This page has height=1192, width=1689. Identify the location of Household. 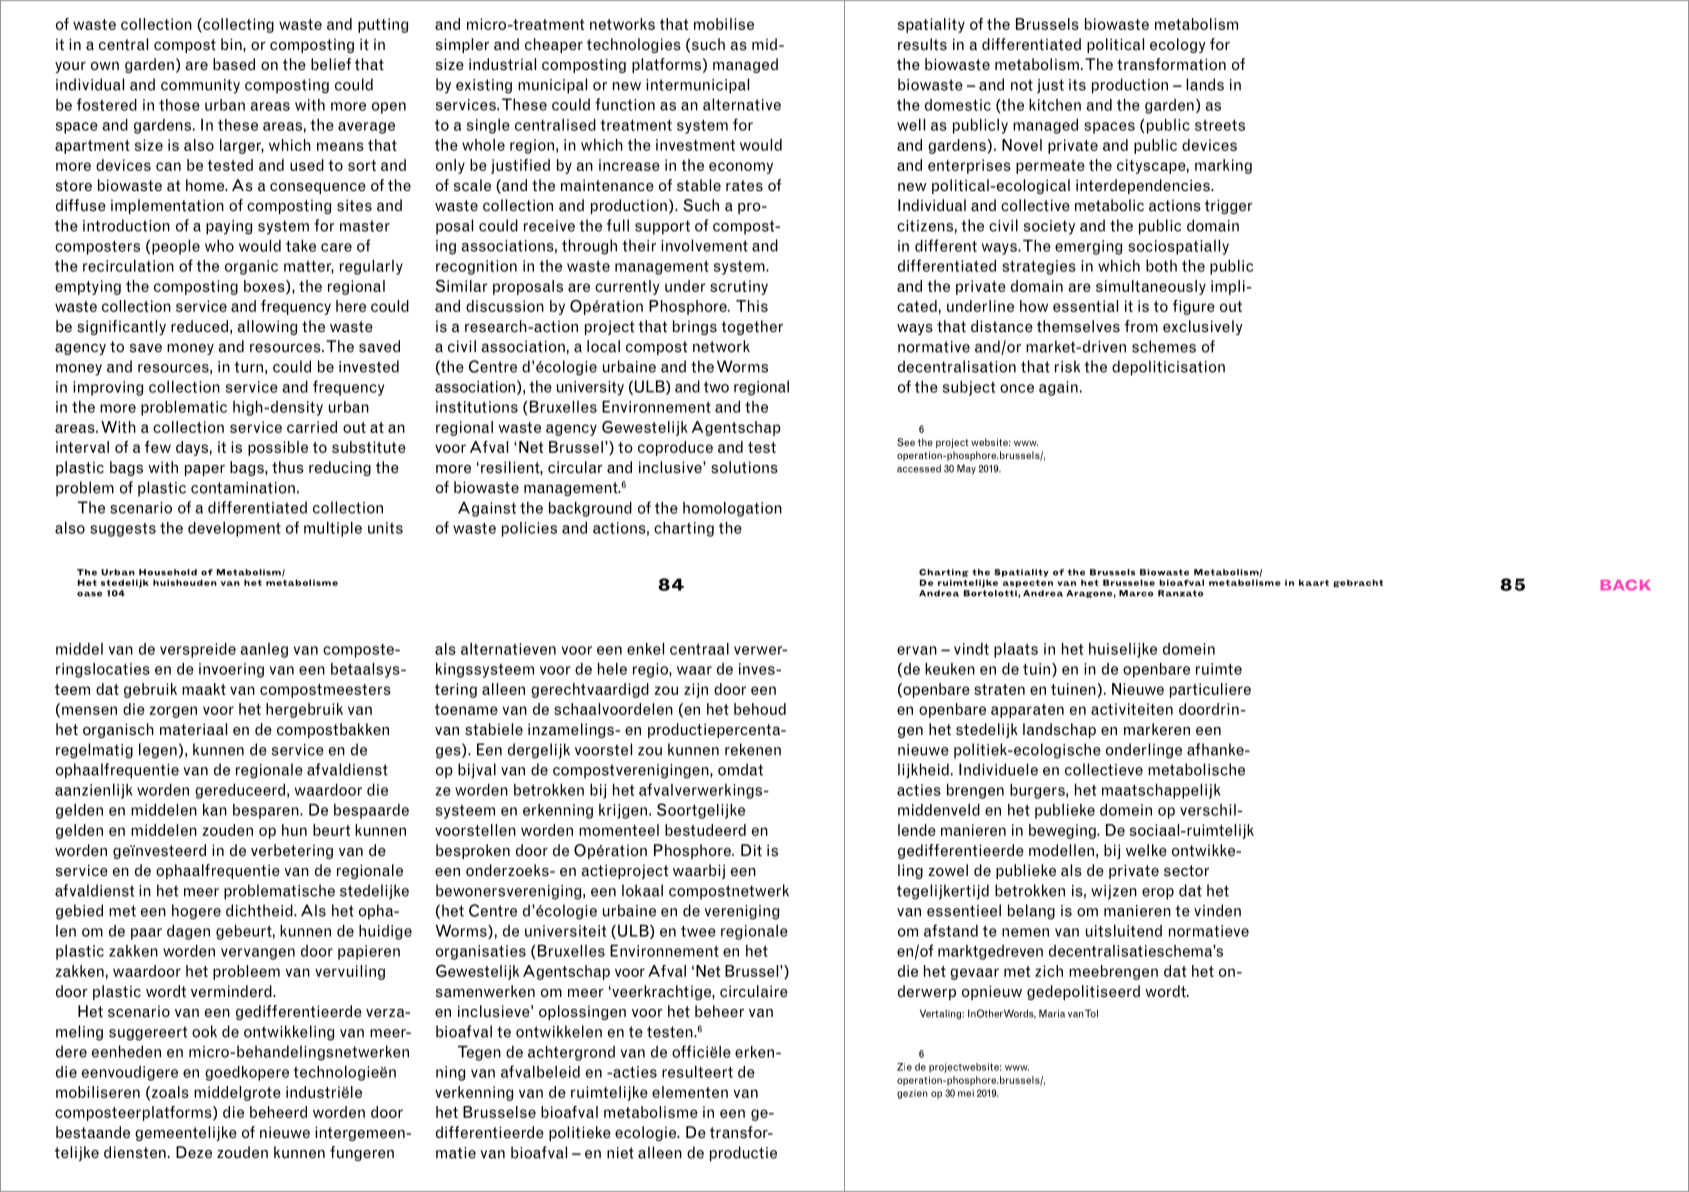
(168, 572).
